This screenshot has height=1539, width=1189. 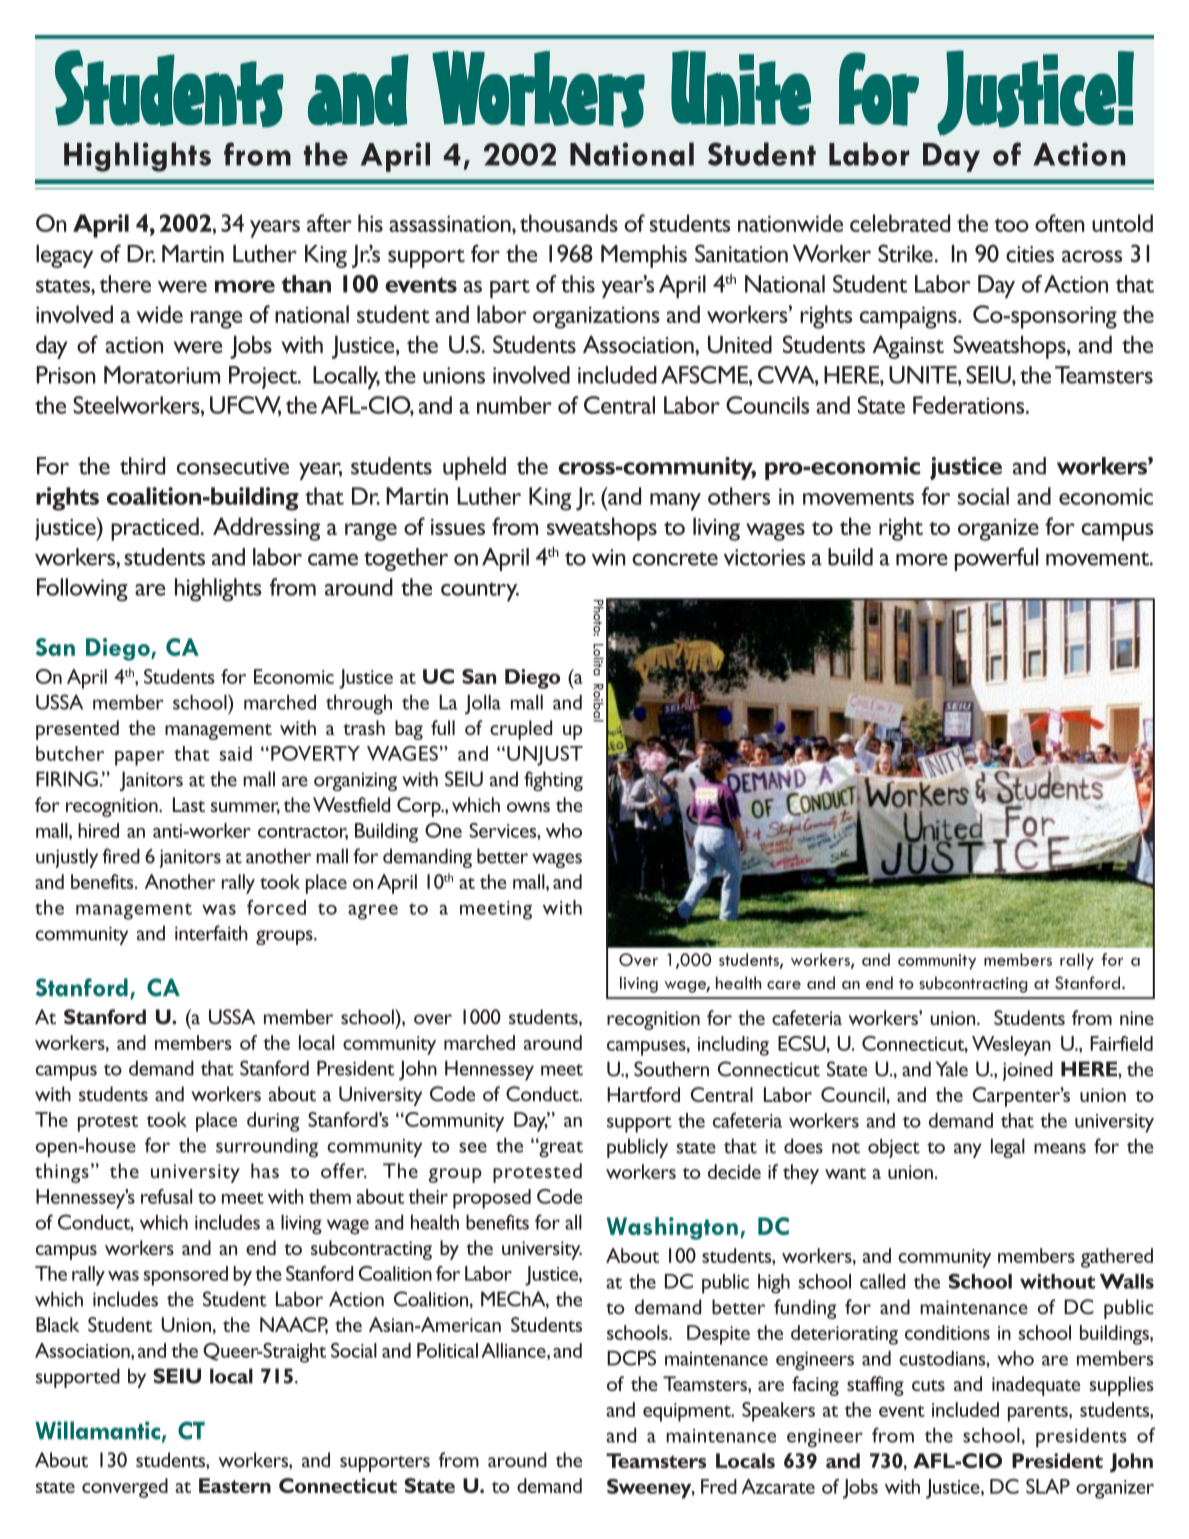 What do you see at coordinates (166, 1196) in the screenshot?
I see `refusal` at bounding box center [166, 1196].
